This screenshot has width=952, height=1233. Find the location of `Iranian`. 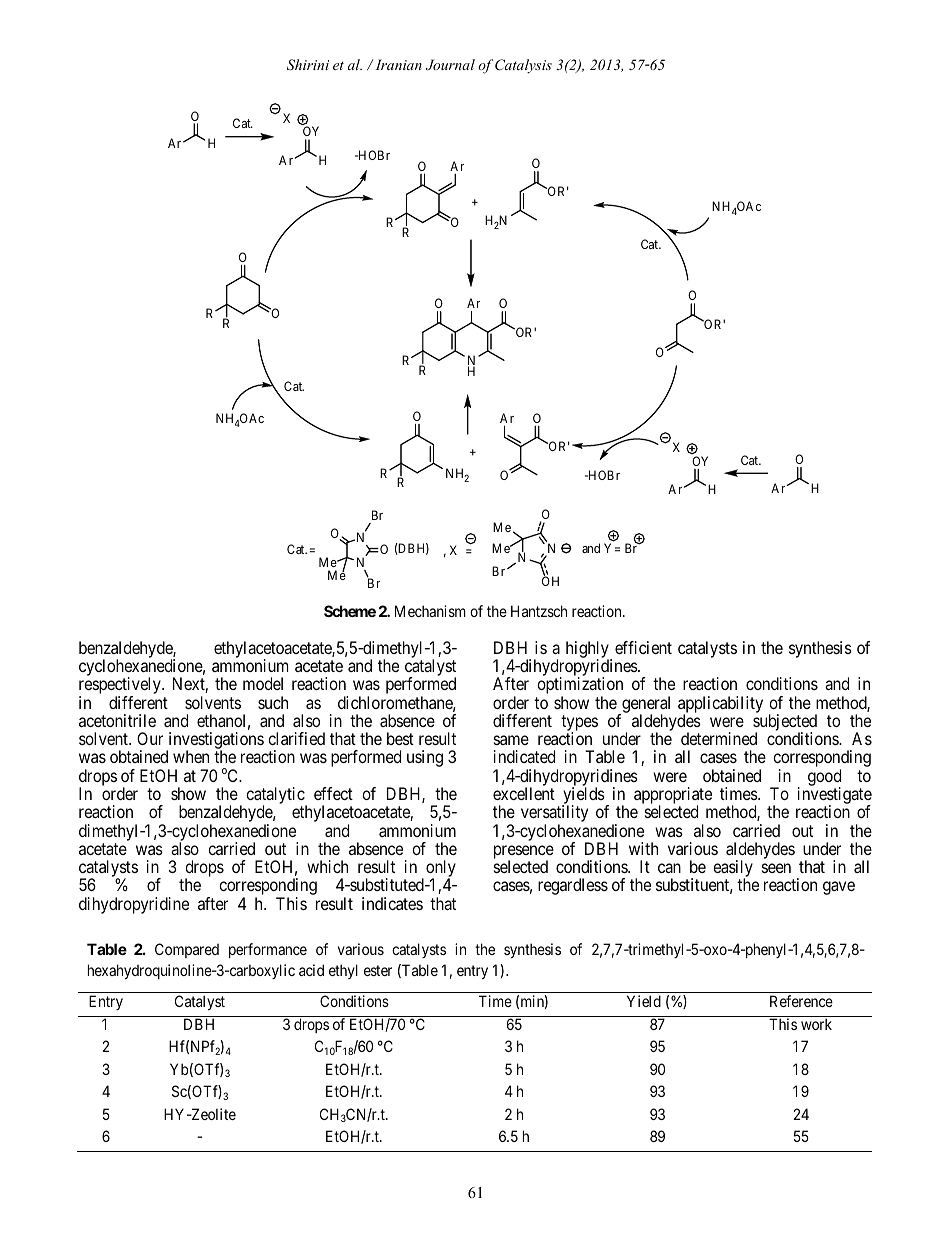

Iranian is located at coordinates (398, 64).
